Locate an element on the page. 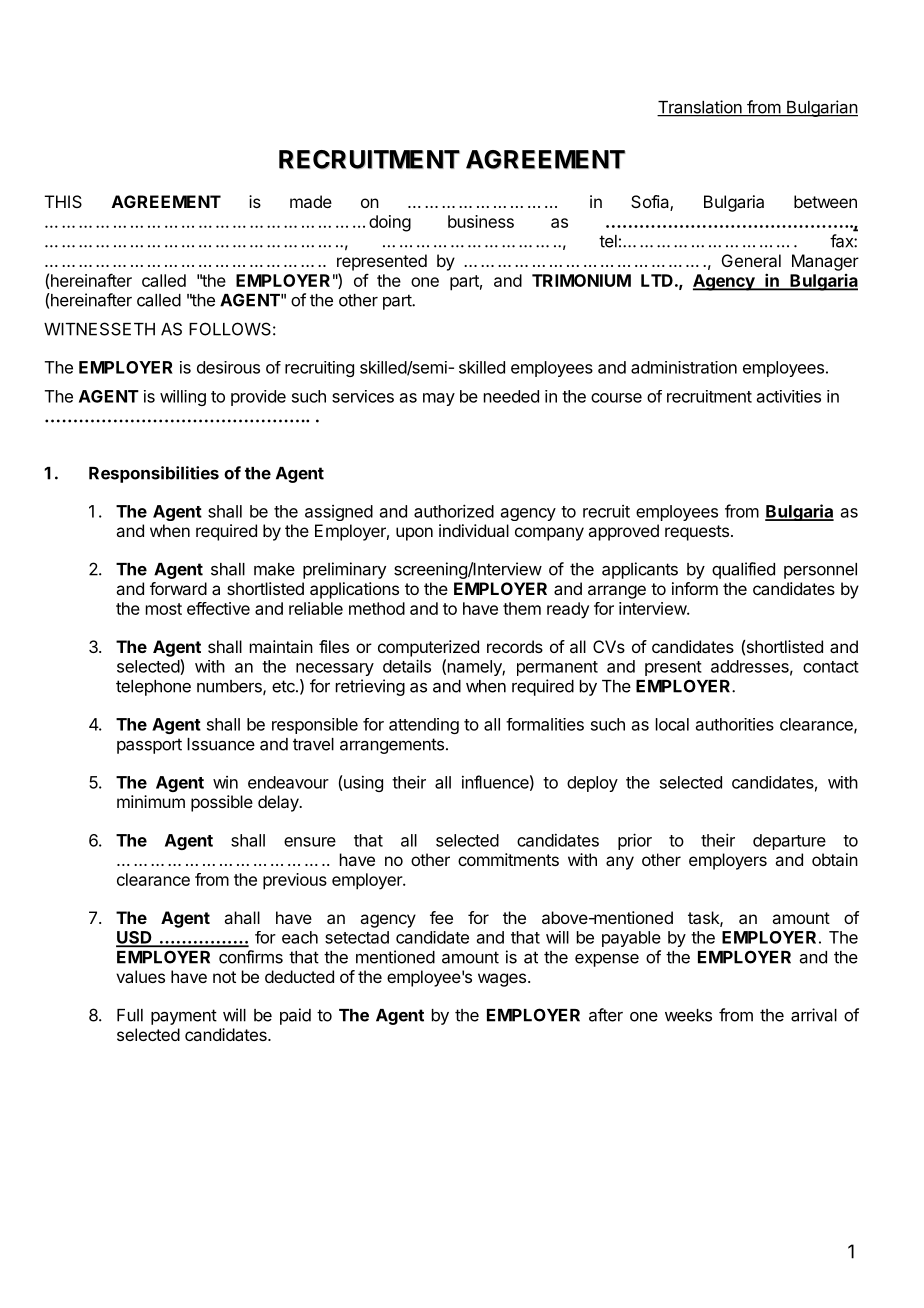 The height and width of the page is (1308, 924). Translation is located at coordinates (700, 108).
